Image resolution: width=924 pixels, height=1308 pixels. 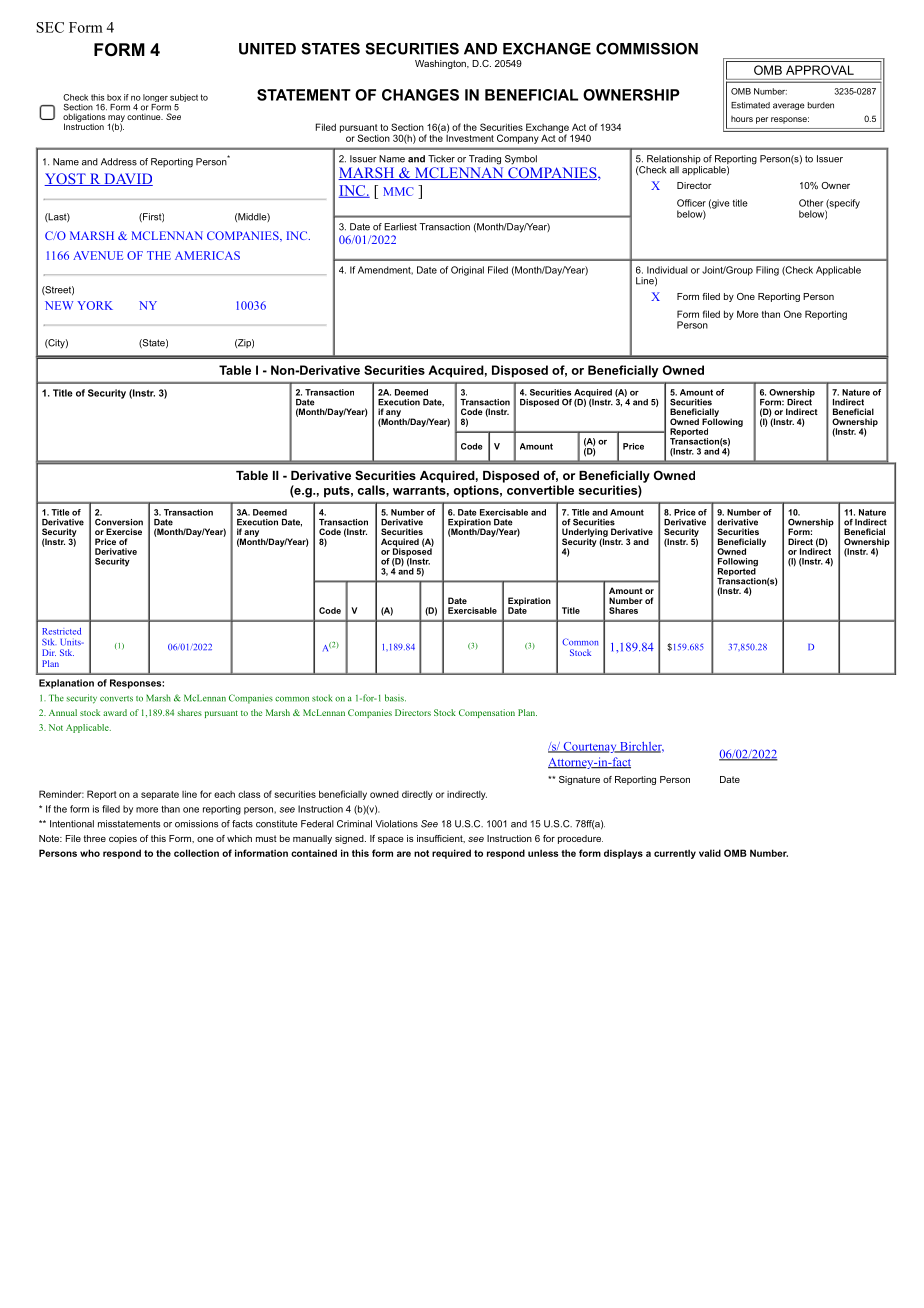 I want to click on Washington, so click(x=441, y=64).
